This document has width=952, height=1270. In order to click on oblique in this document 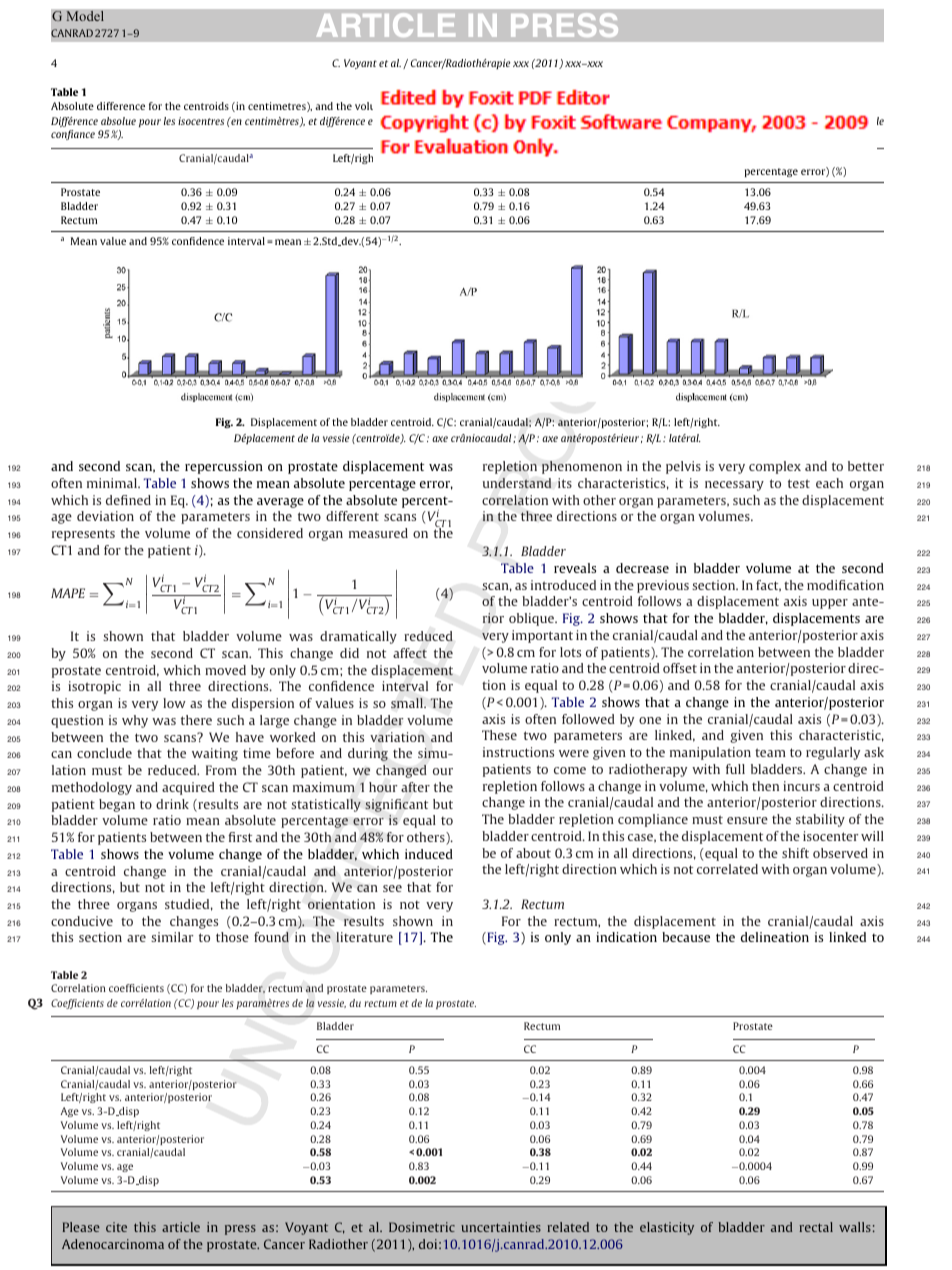, I will do `click(533, 619)`.
